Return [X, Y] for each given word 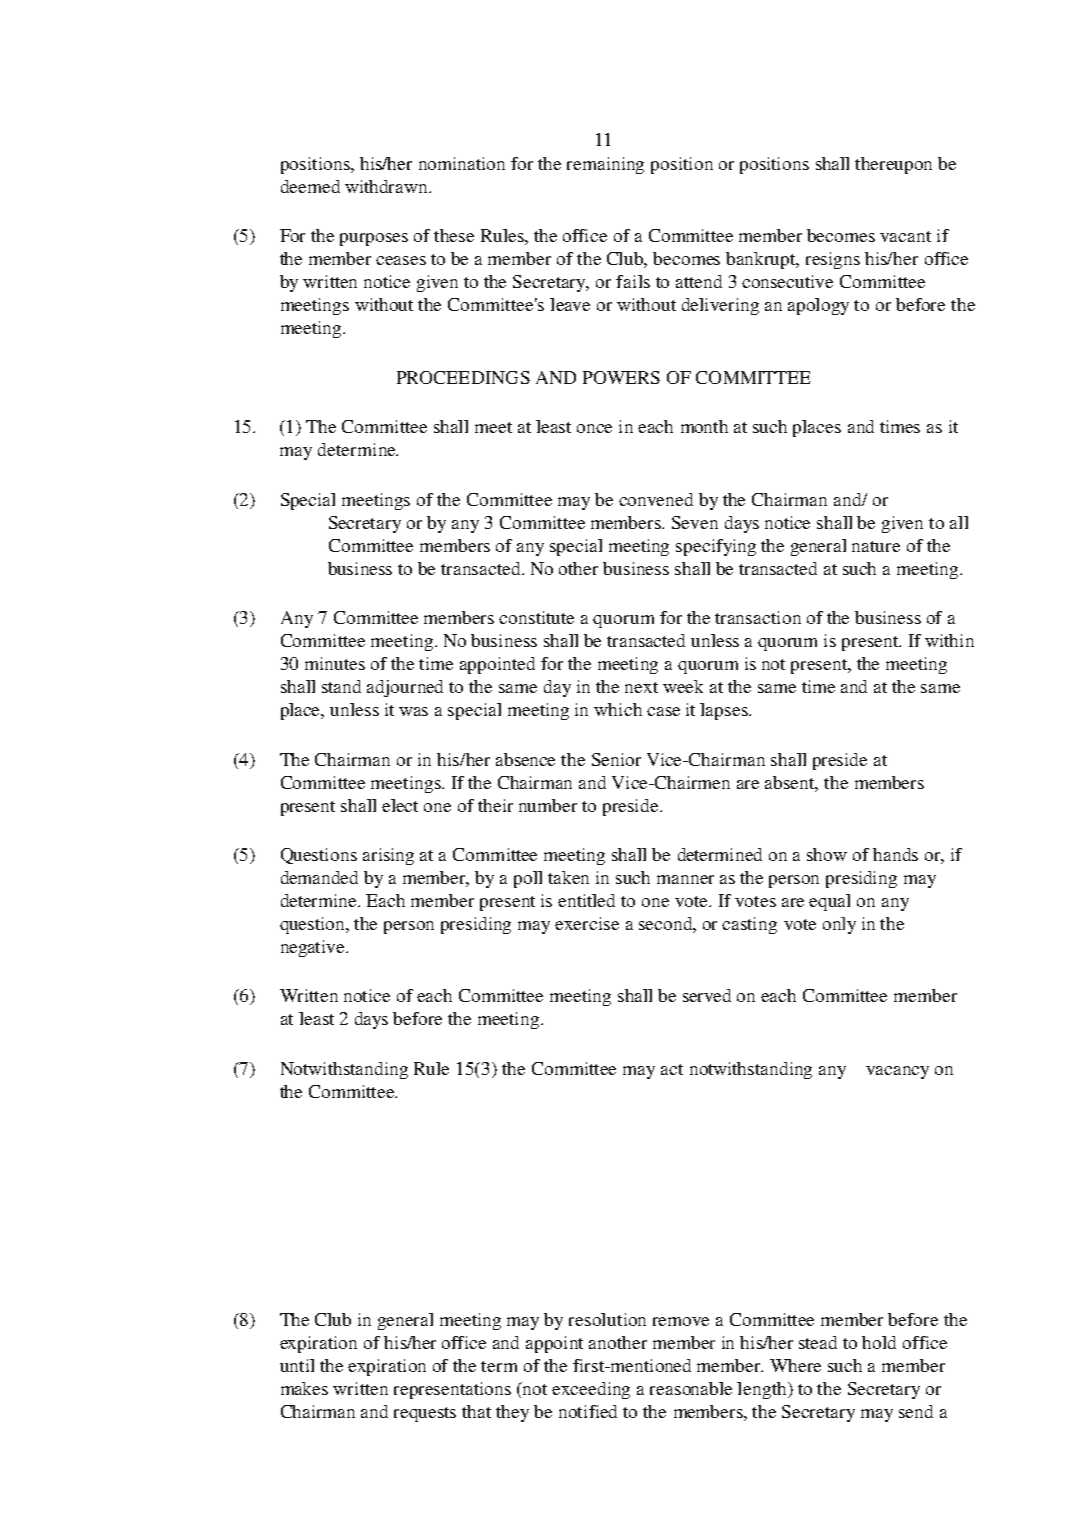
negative [314, 948]
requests [425, 1414]
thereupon [893, 165]
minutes [335, 663]
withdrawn [387, 186]
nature [876, 546]
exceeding [591, 1390]
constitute [536, 617]
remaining [605, 165]
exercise [587, 923]
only [839, 925]
